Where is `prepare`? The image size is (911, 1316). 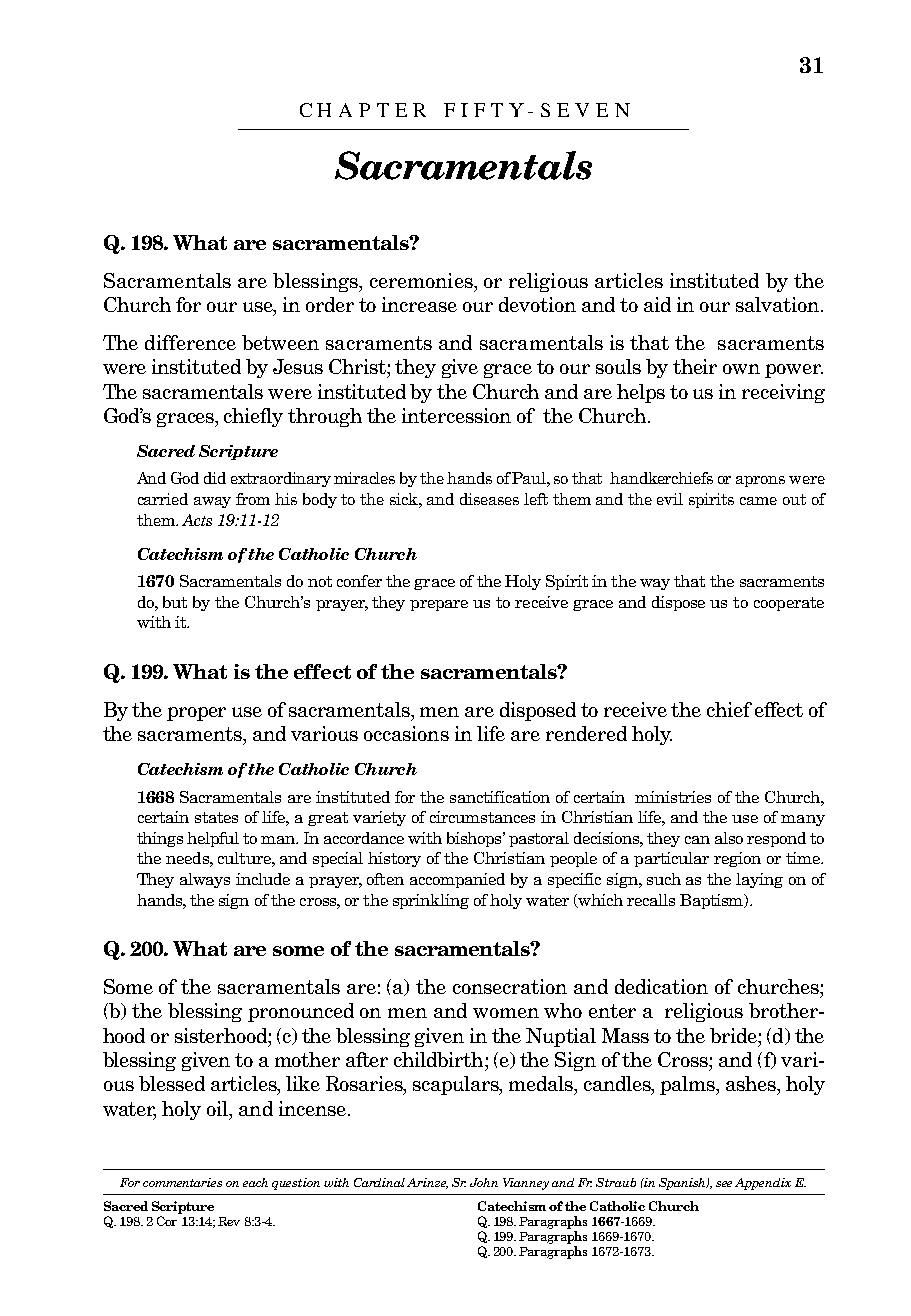
prepare is located at coordinates (439, 605).
